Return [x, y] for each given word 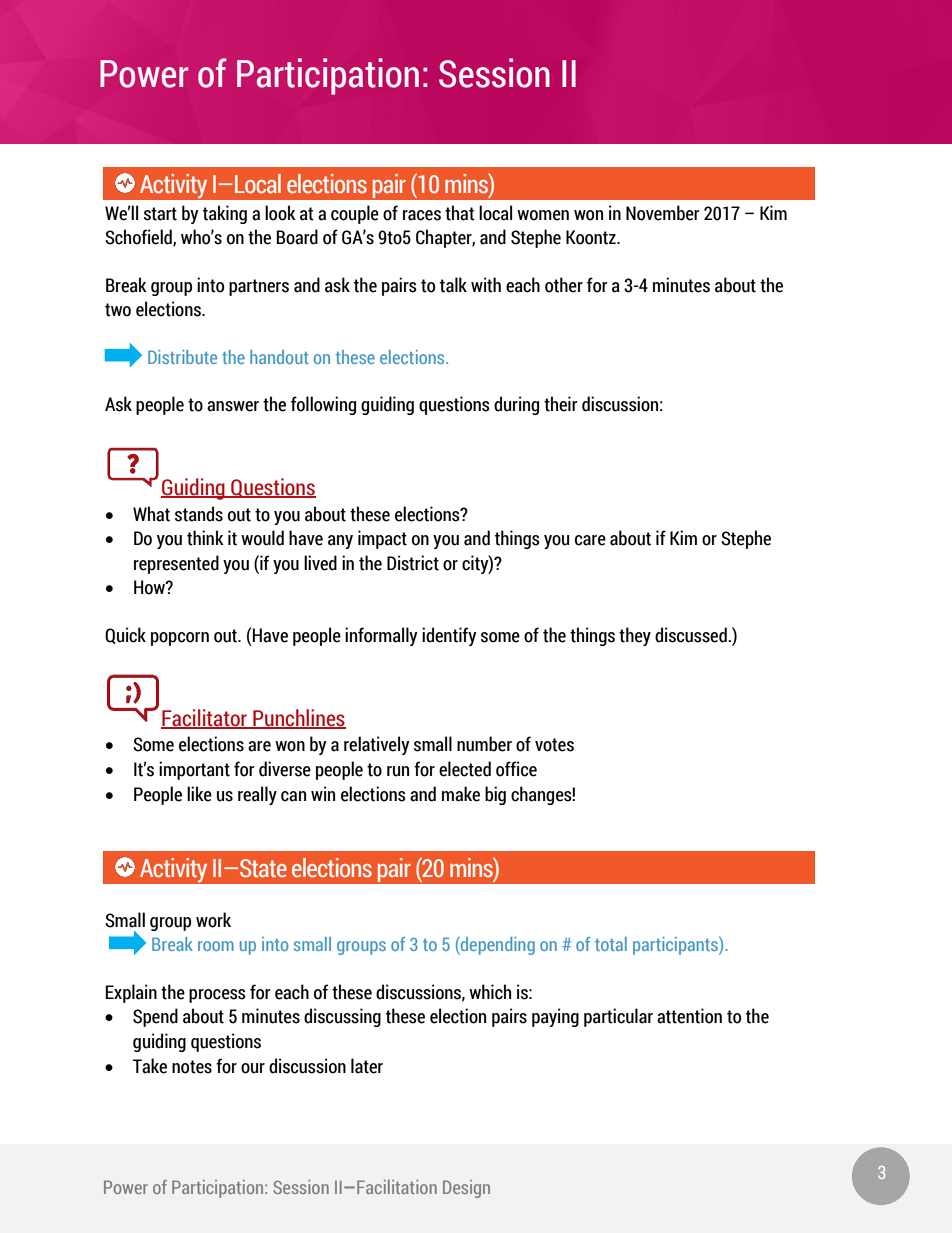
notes [192, 1067]
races [422, 215]
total [611, 944]
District [413, 563]
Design [466, 1189]
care [590, 540]
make [461, 794]
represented [176, 564]
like [199, 794]
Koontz [592, 237]
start [160, 214]
